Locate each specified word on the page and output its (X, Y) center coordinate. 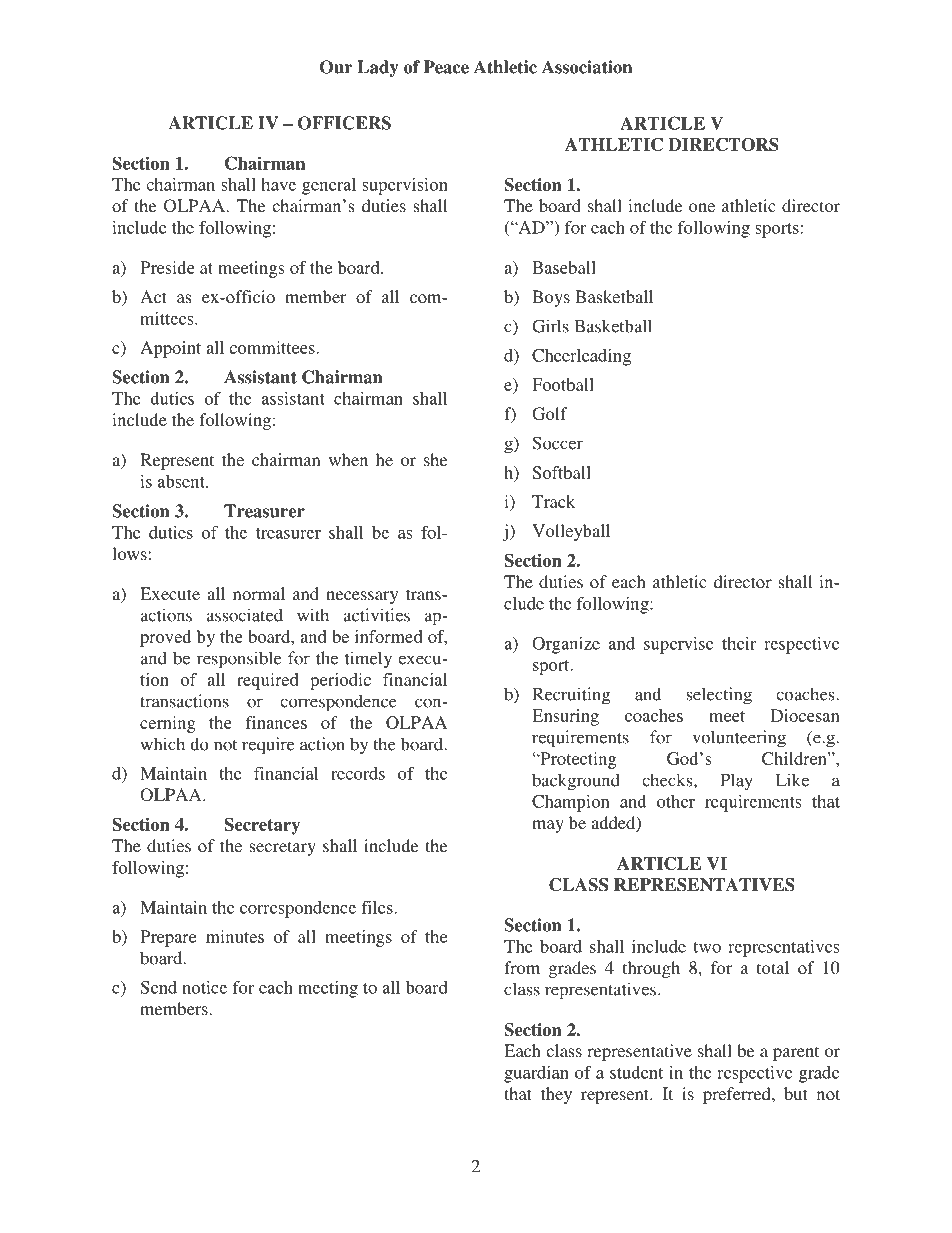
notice (204, 987)
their (739, 643)
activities (377, 615)
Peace (446, 67)
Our (336, 67)
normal (259, 593)
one (702, 207)
